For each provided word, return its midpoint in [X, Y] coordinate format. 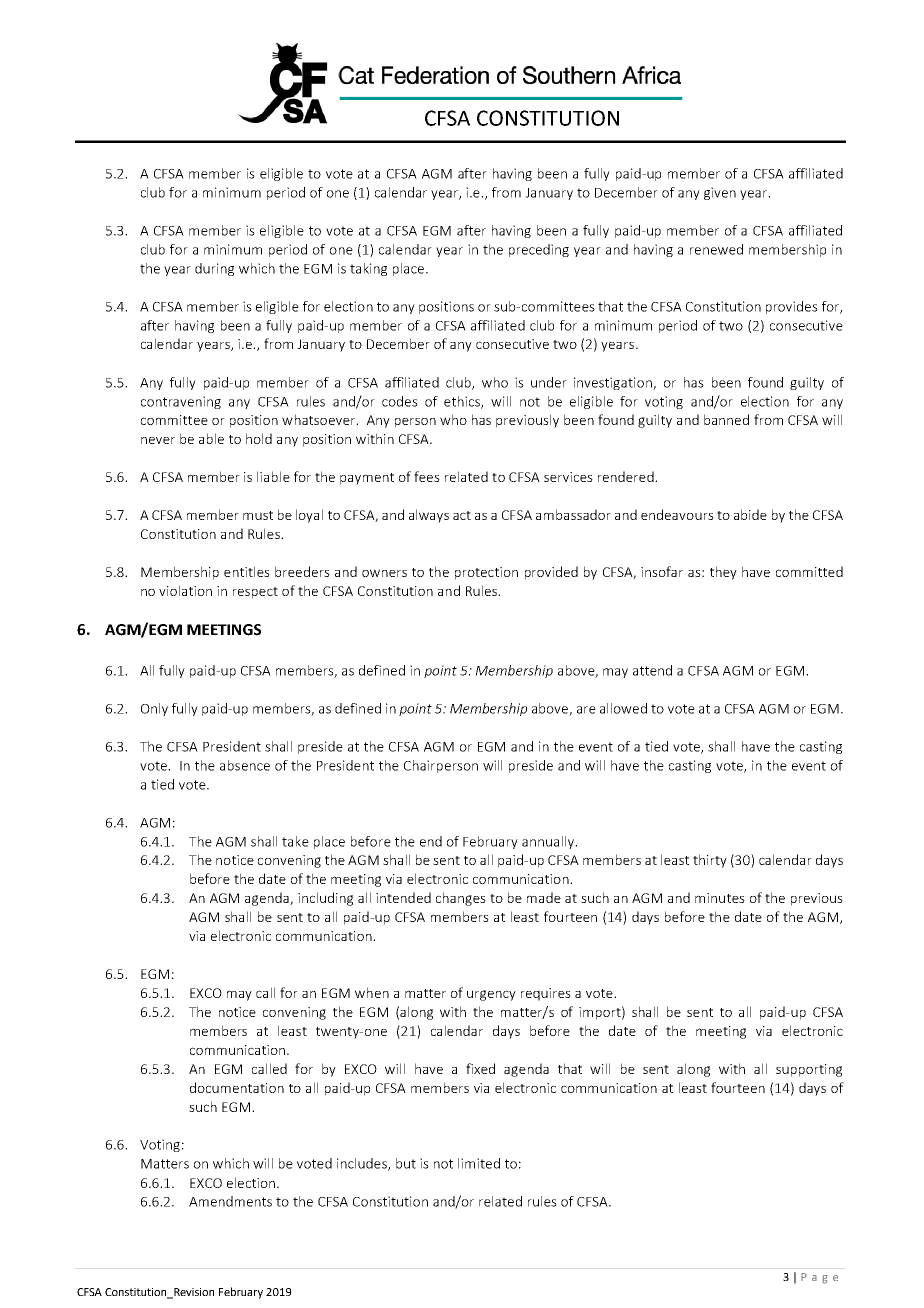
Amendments [230, 1201]
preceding [539, 250]
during [214, 269]
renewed [716, 249]
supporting [809, 1070]
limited [479, 1163]
